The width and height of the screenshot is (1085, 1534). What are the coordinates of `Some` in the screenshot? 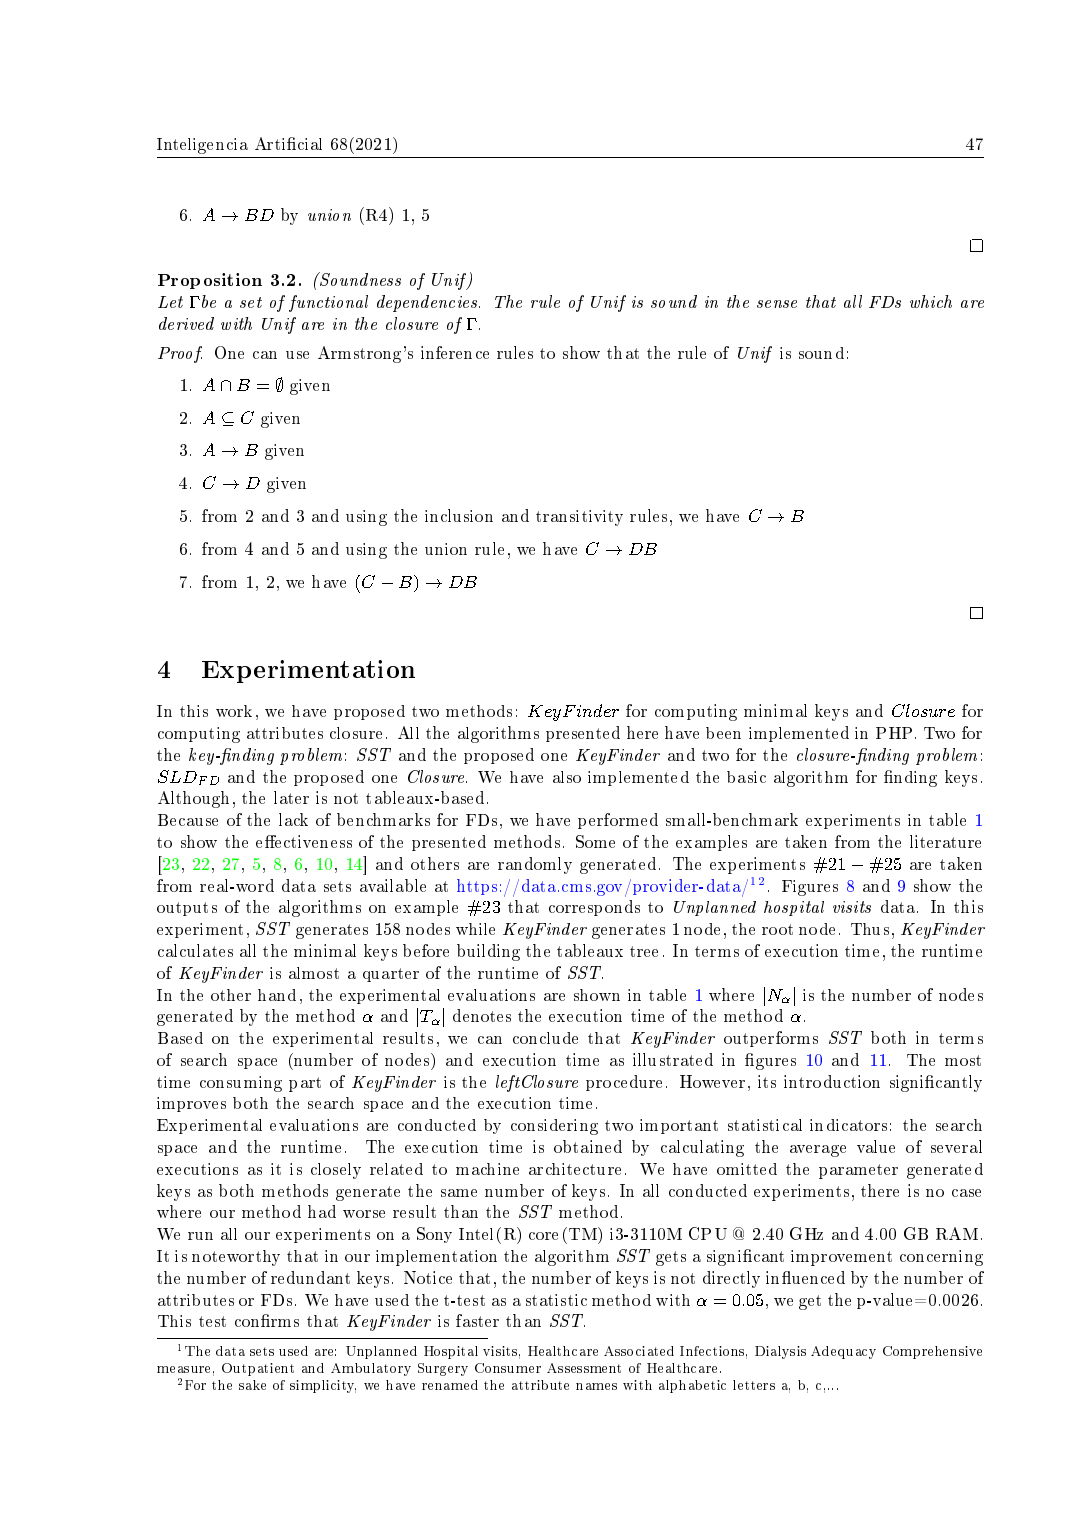 It's located at (595, 841).
